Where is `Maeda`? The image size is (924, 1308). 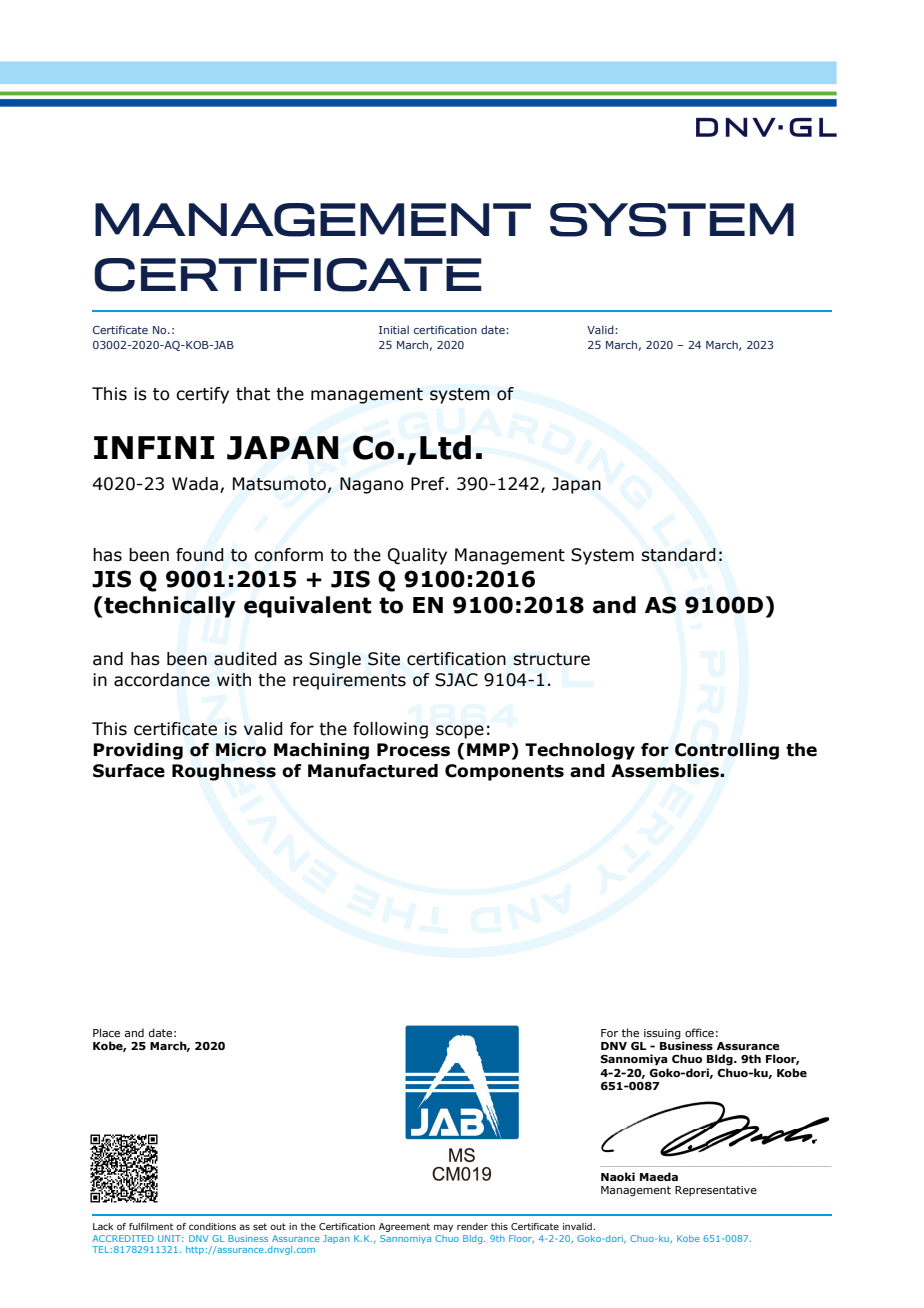
Maeda is located at coordinates (659, 1176).
